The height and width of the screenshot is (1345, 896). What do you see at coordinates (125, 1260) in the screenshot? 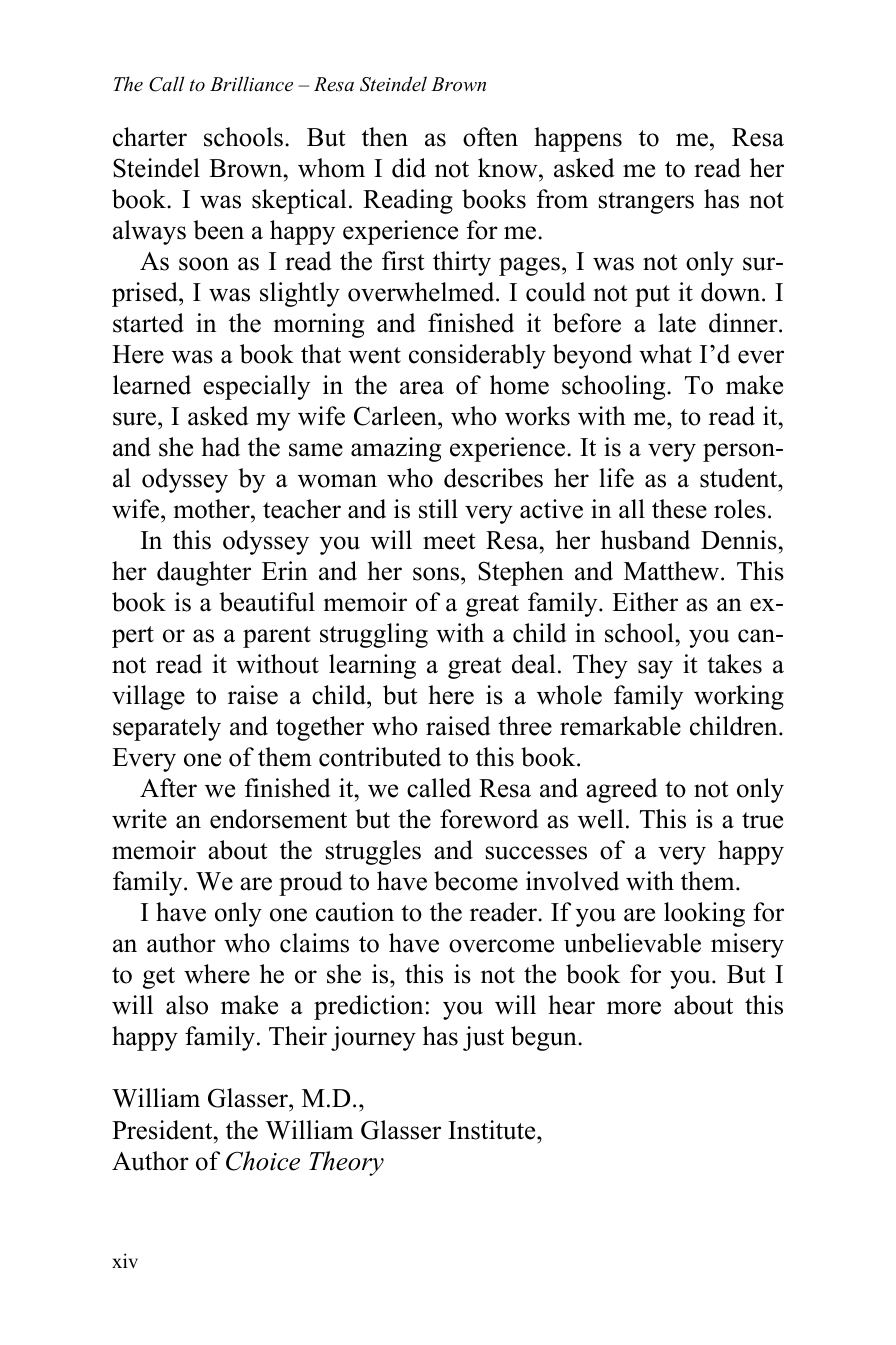
I see `xiv` at bounding box center [125, 1260].
